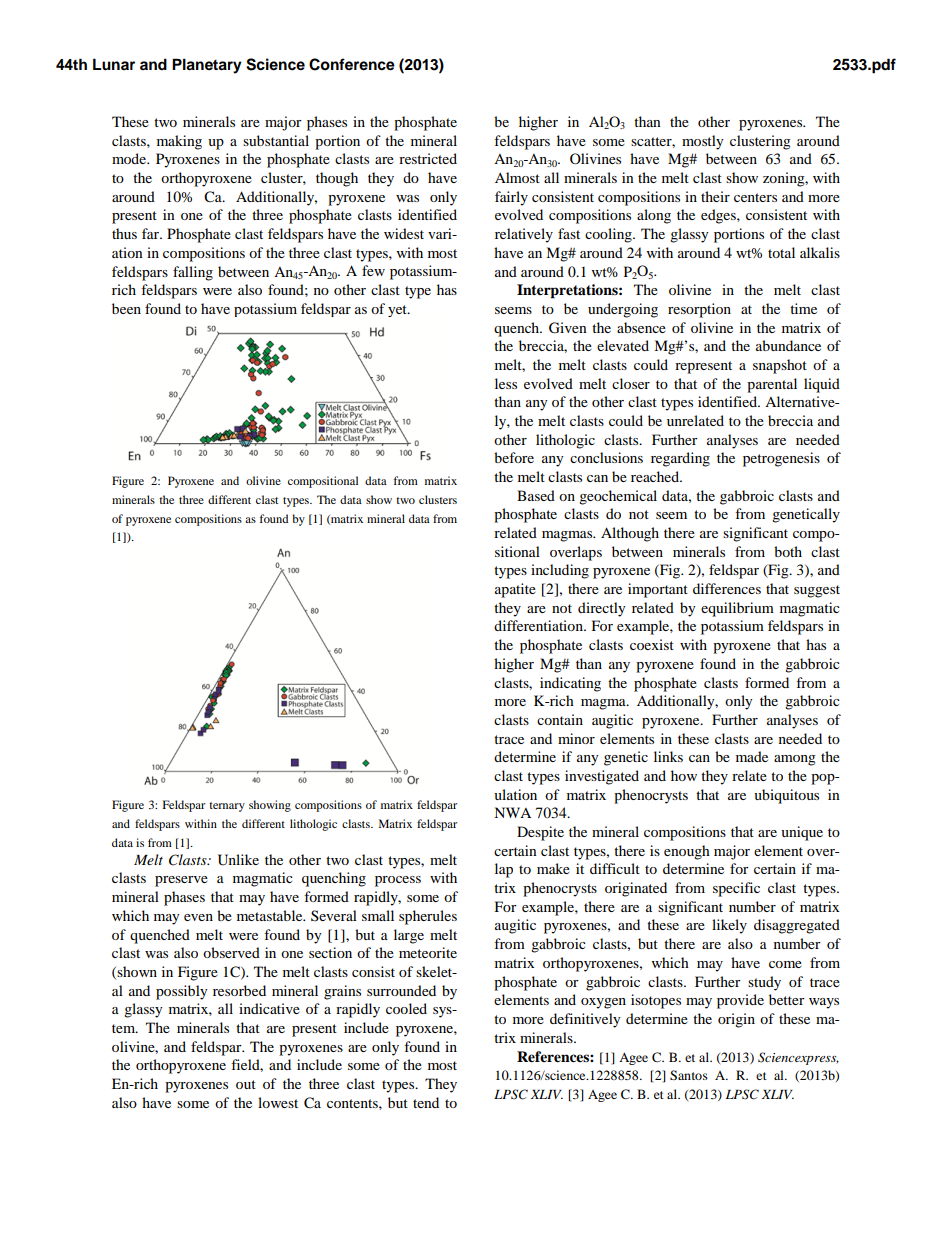 The width and height of the image is (952, 1233). Describe the element at coordinates (727, 588) in the image. I see `differences` at that location.
